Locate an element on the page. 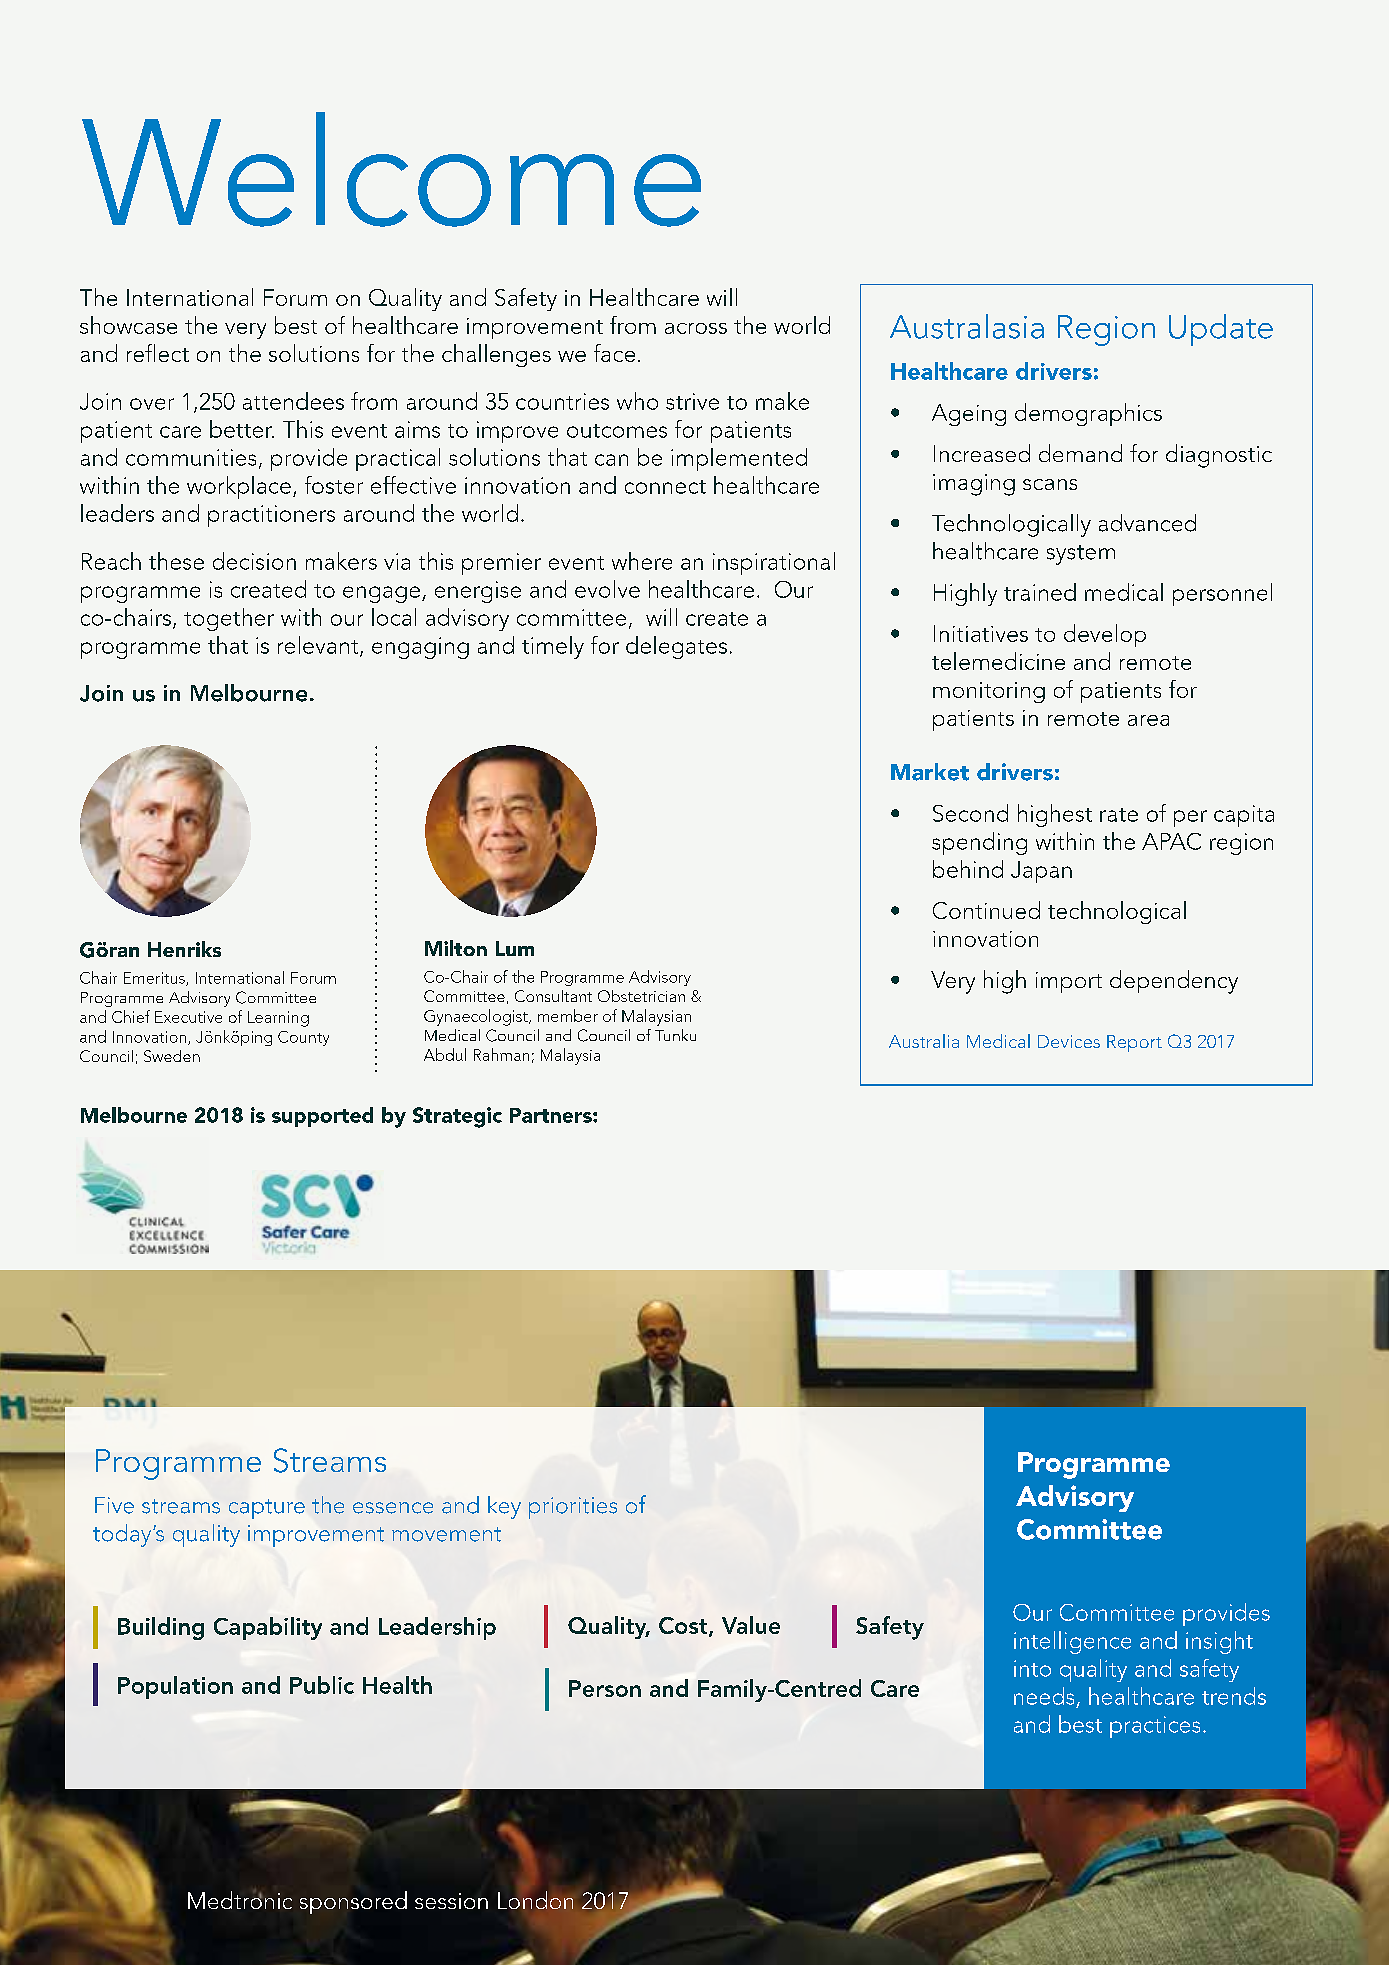 The image size is (1389, 1965). relevant is located at coordinates (319, 646).
